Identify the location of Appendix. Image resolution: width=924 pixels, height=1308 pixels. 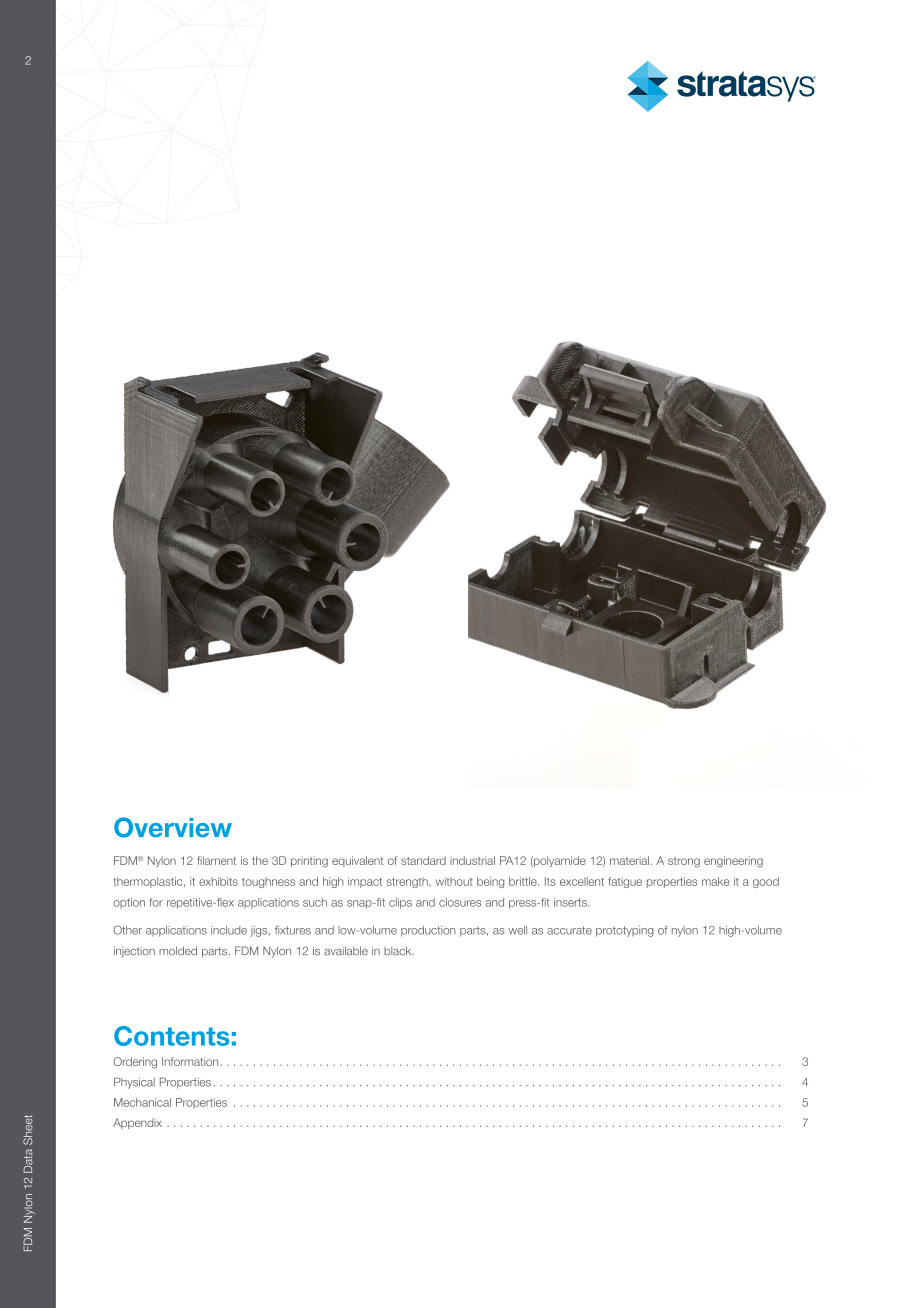
(137, 1123).
